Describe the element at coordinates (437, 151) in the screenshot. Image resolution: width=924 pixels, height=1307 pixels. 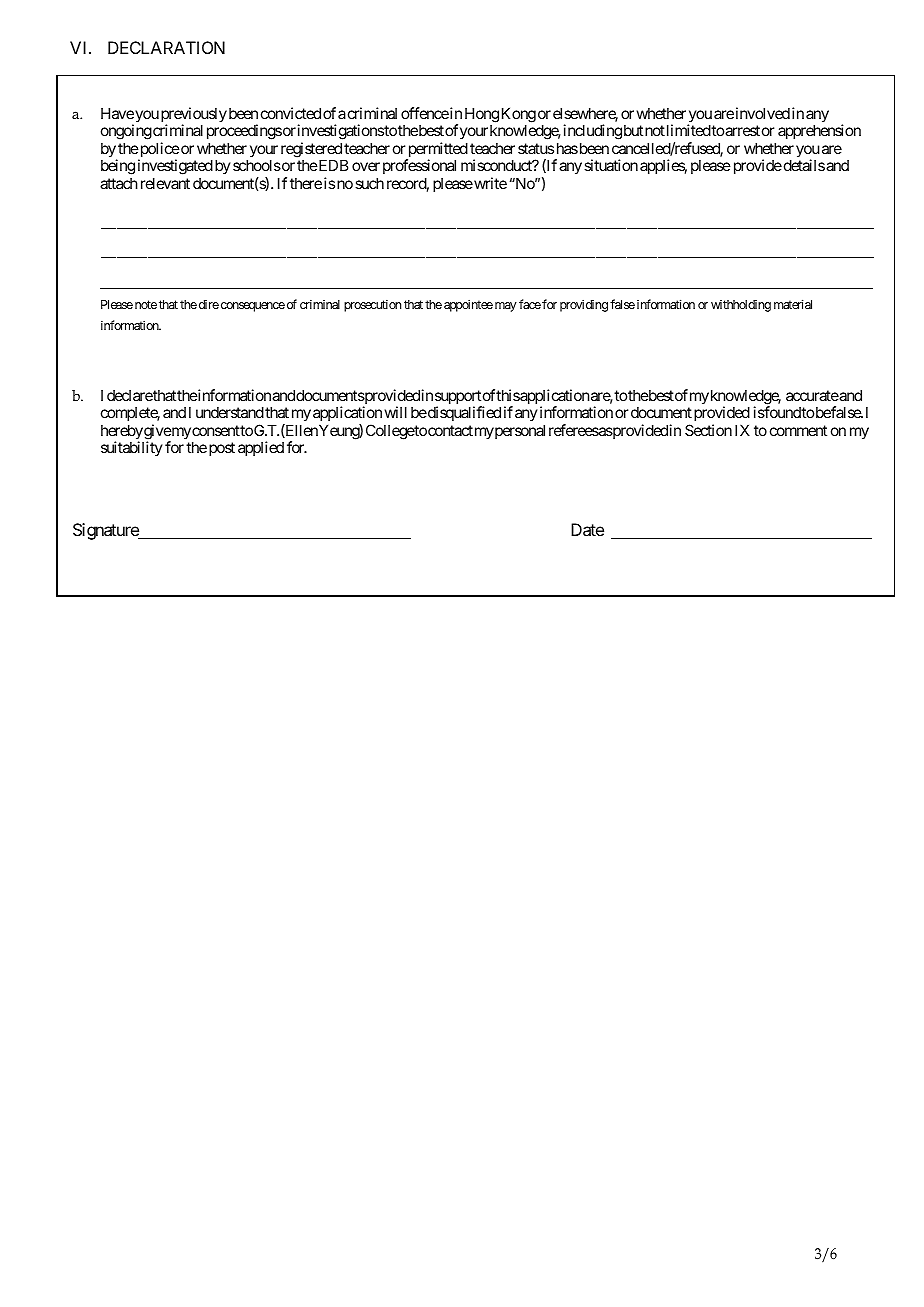
I see `permitted` at that location.
